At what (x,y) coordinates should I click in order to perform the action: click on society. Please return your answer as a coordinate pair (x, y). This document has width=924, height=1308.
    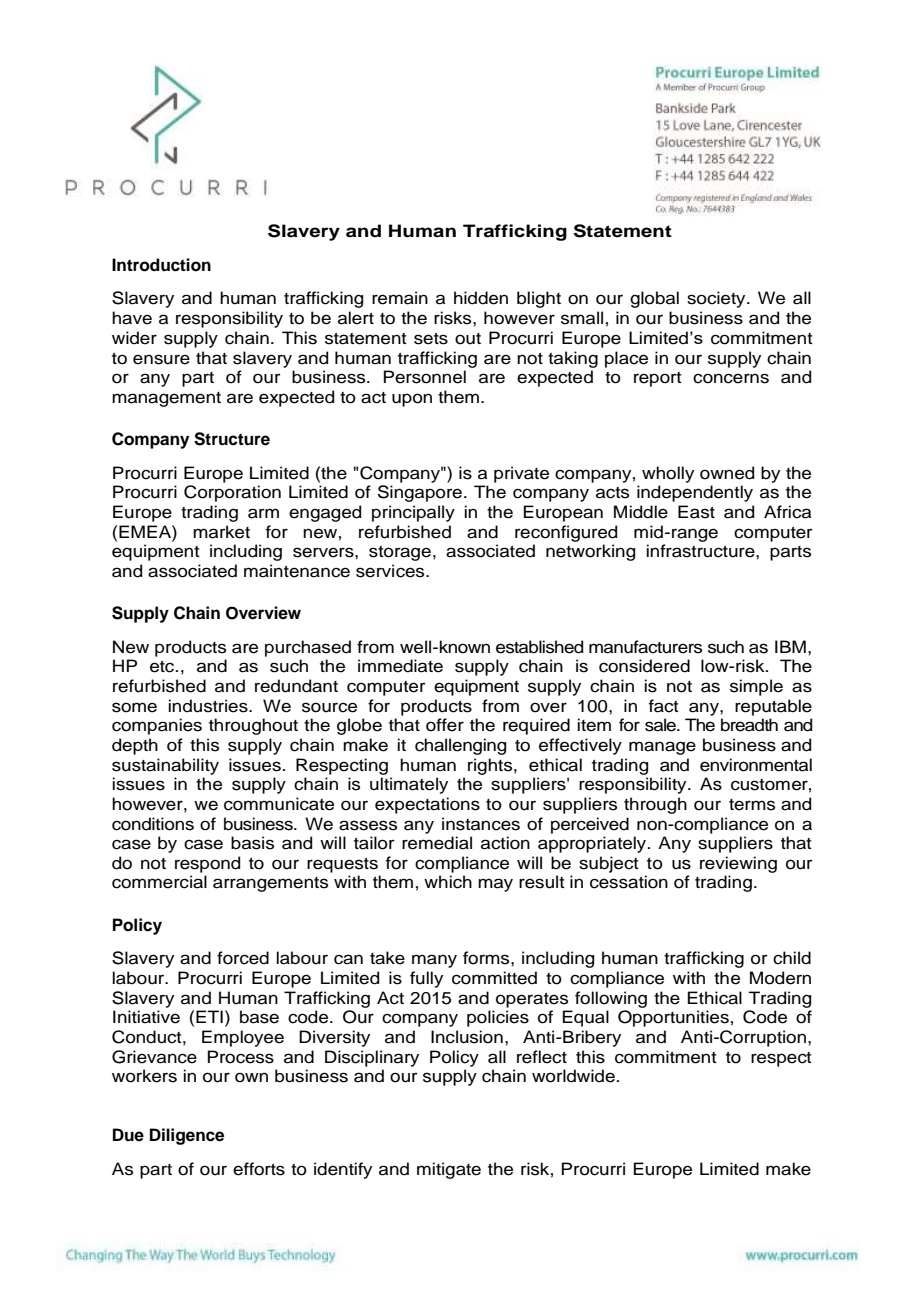
    Looking at the image, I should click on (717, 299).
